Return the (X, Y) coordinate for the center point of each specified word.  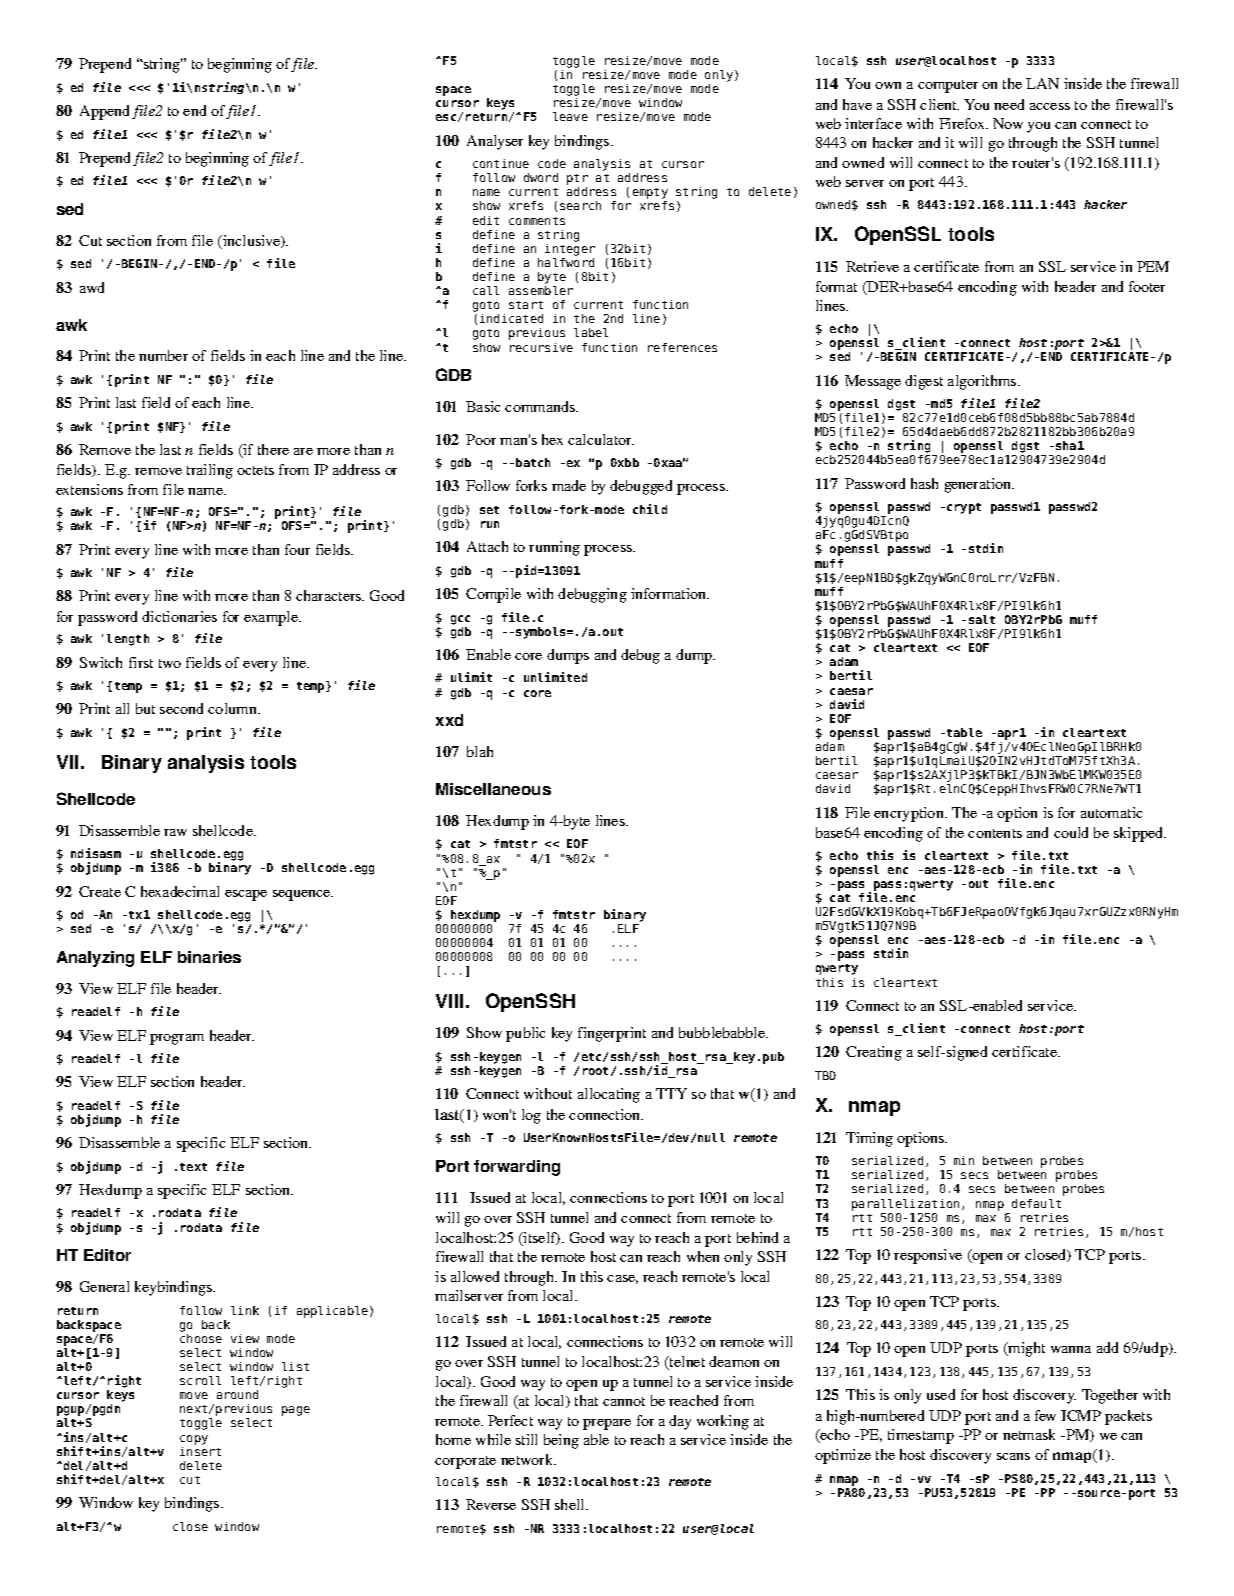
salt (982, 619)
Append (104, 112)
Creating (874, 1053)
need (1009, 104)
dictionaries (179, 616)
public (525, 1034)
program (177, 1039)
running (554, 548)
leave (570, 116)
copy (194, 1440)
